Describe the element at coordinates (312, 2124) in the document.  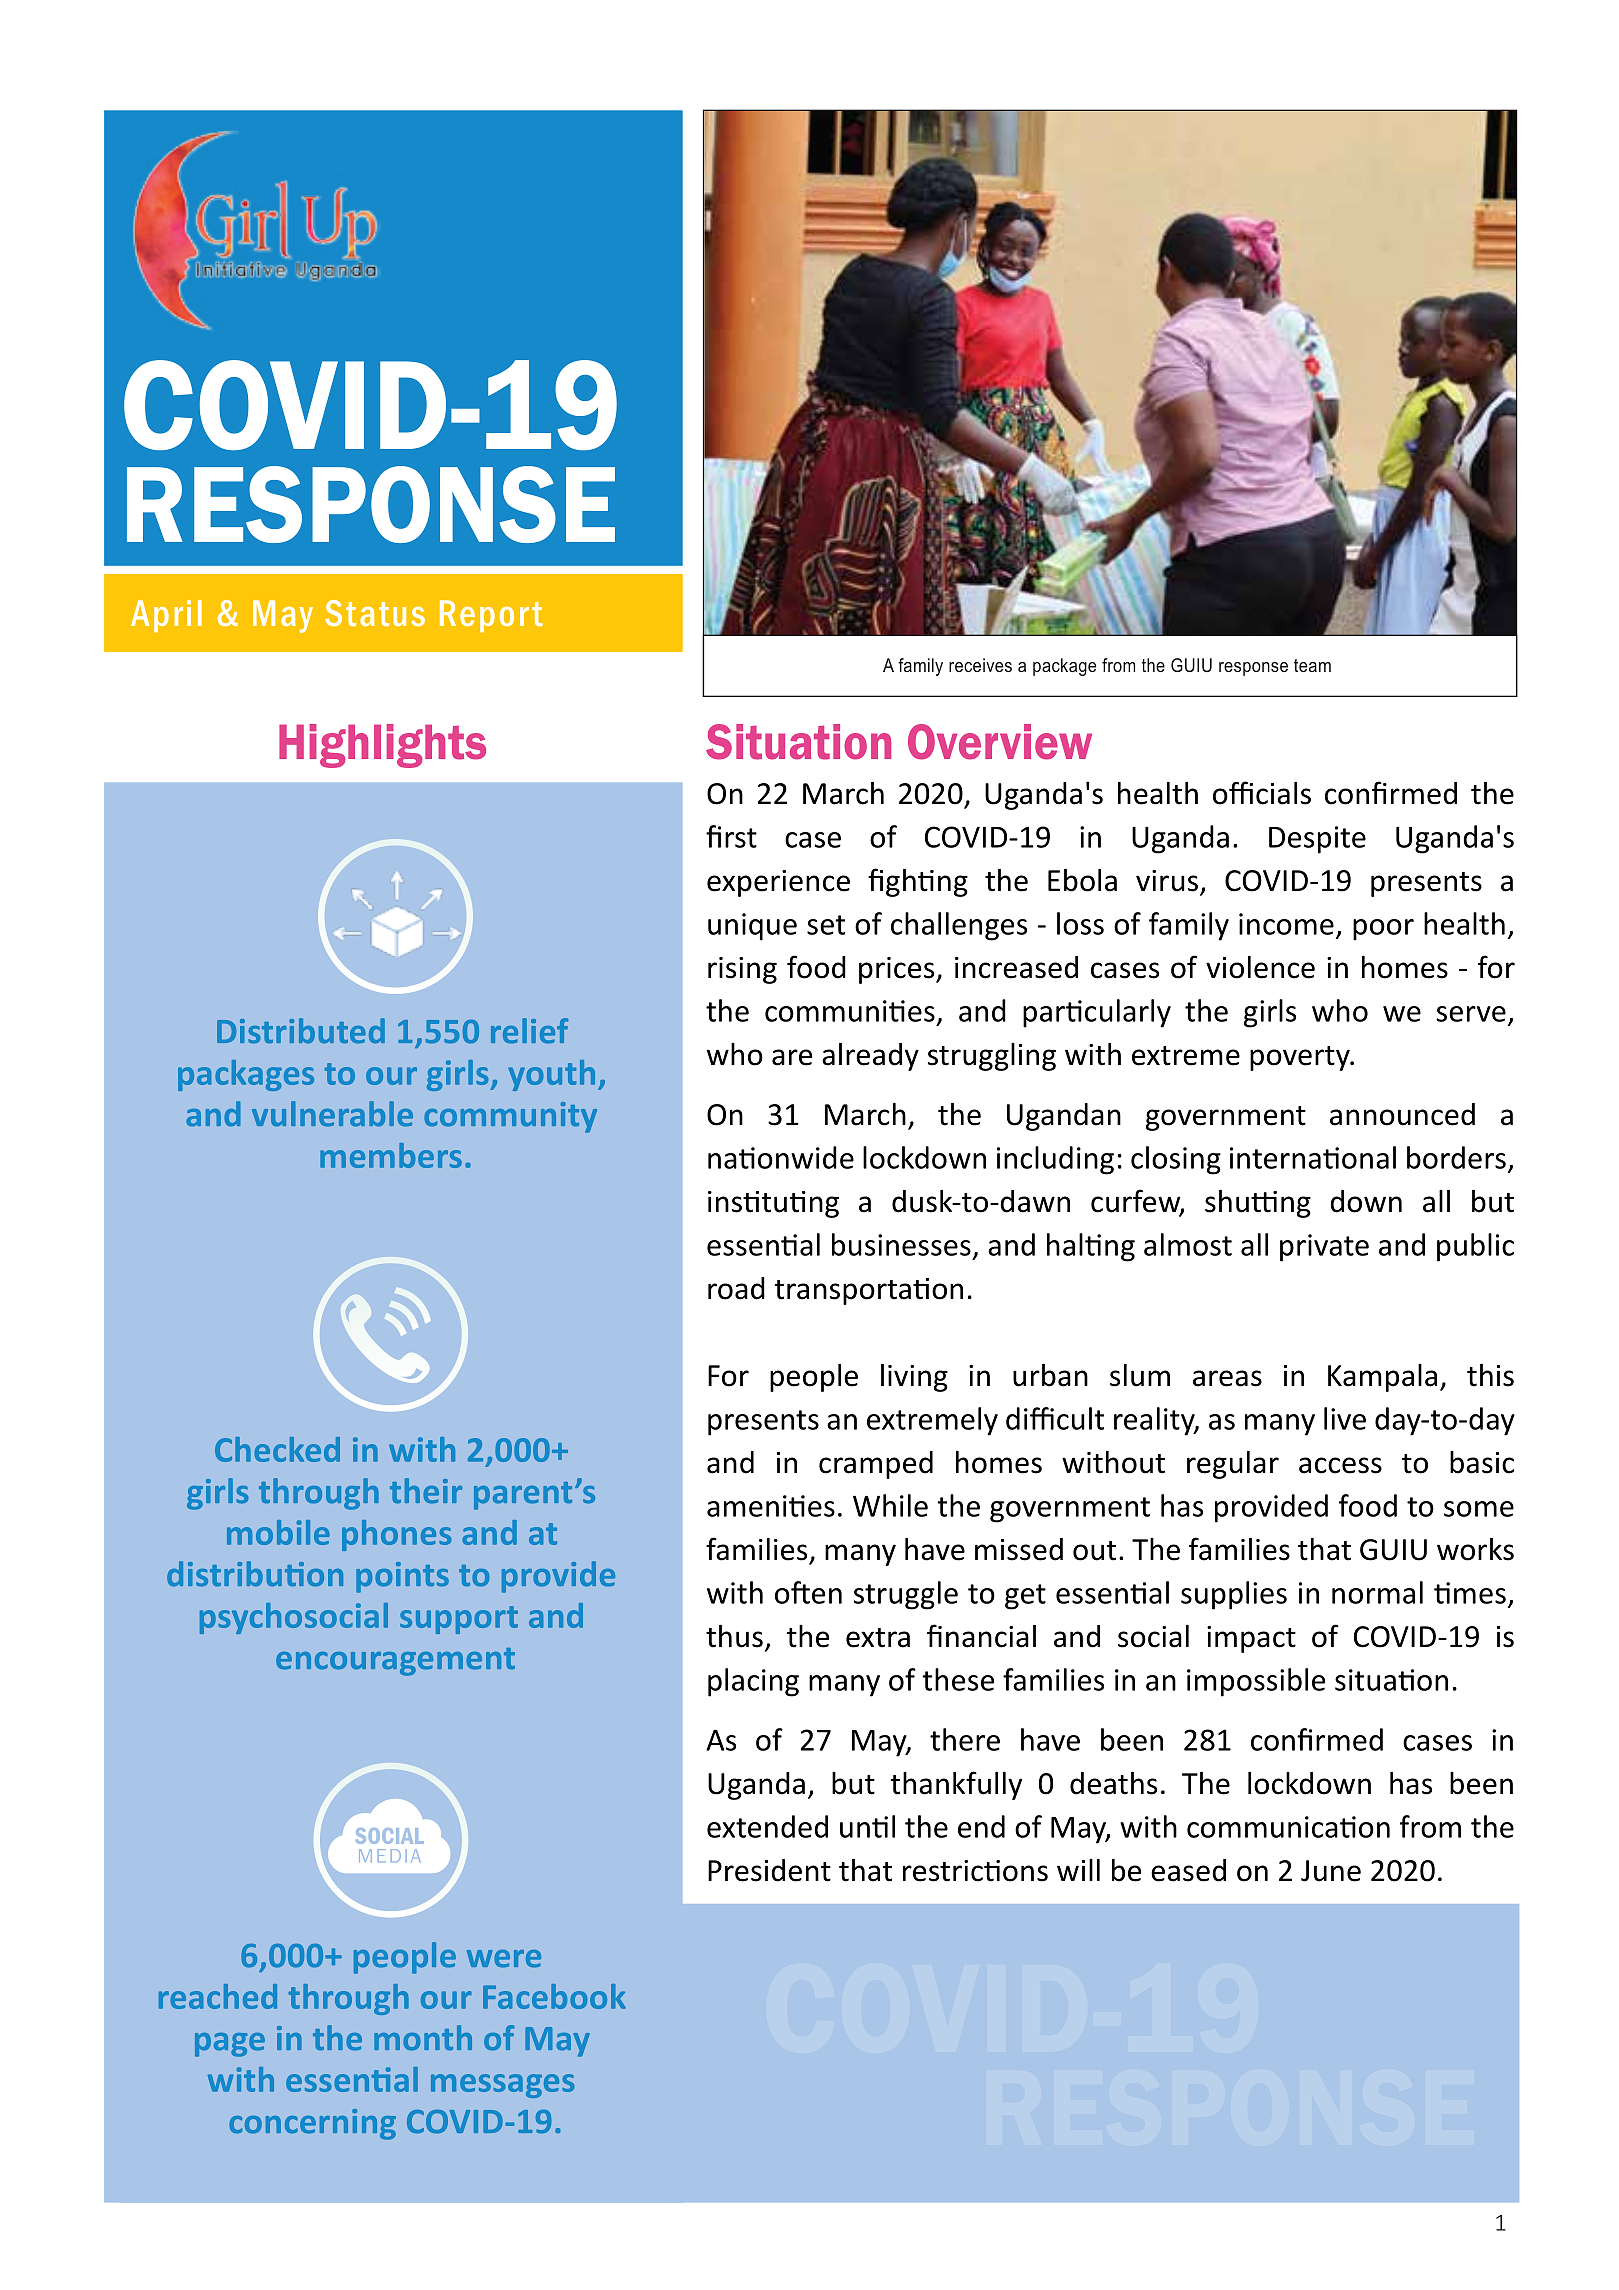
I see `concerning` at that location.
